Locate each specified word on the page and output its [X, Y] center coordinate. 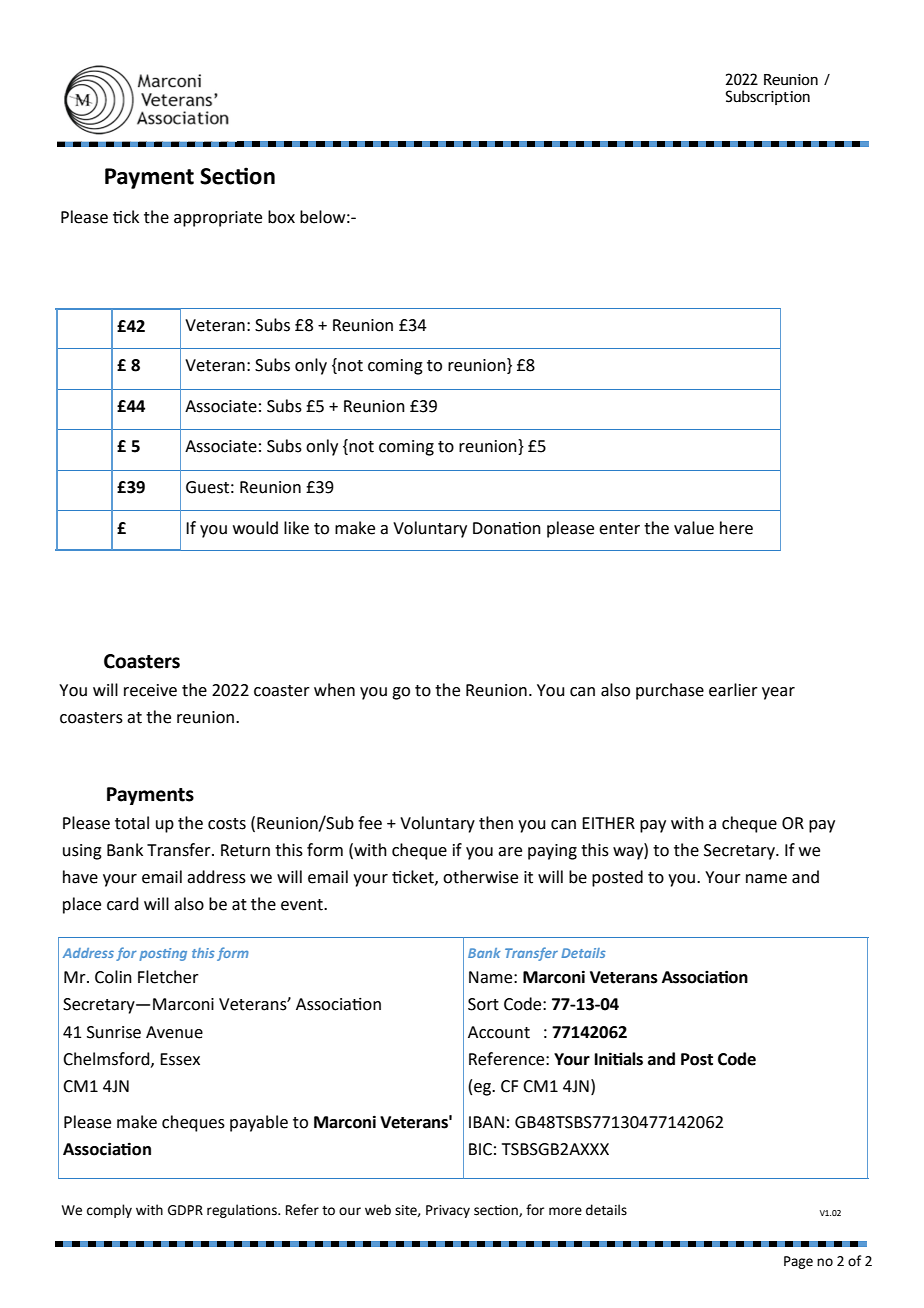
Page [798, 1262]
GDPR [185, 1210]
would [255, 528]
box [281, 217]
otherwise [480, 877]
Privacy [448, 1211]
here [736, 528]
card [123, 904]
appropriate [218, 219]
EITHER [608, 823]
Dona [493, 528]
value [694, 528]
